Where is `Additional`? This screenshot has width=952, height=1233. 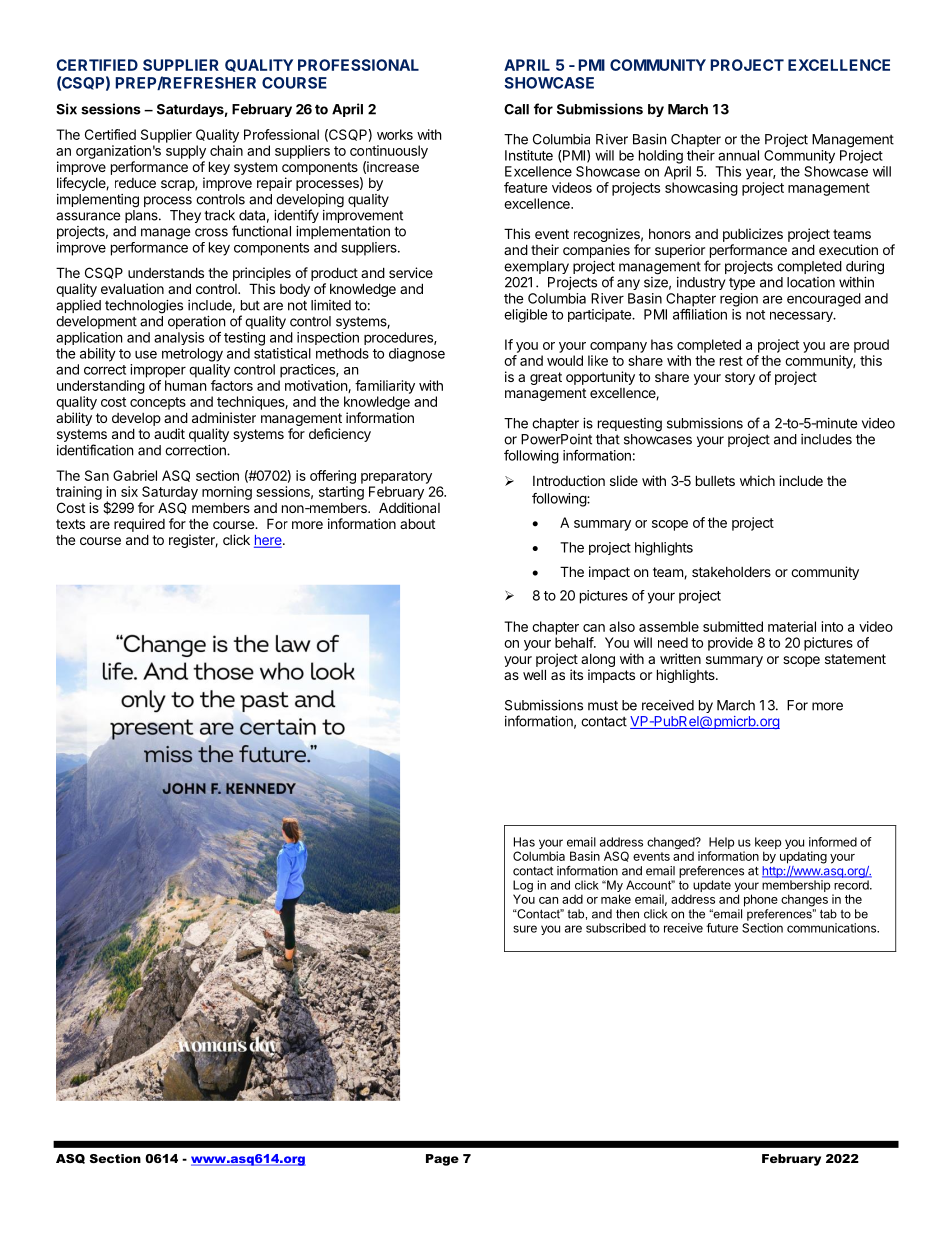 Additional is located at coordinates (409, 507).
